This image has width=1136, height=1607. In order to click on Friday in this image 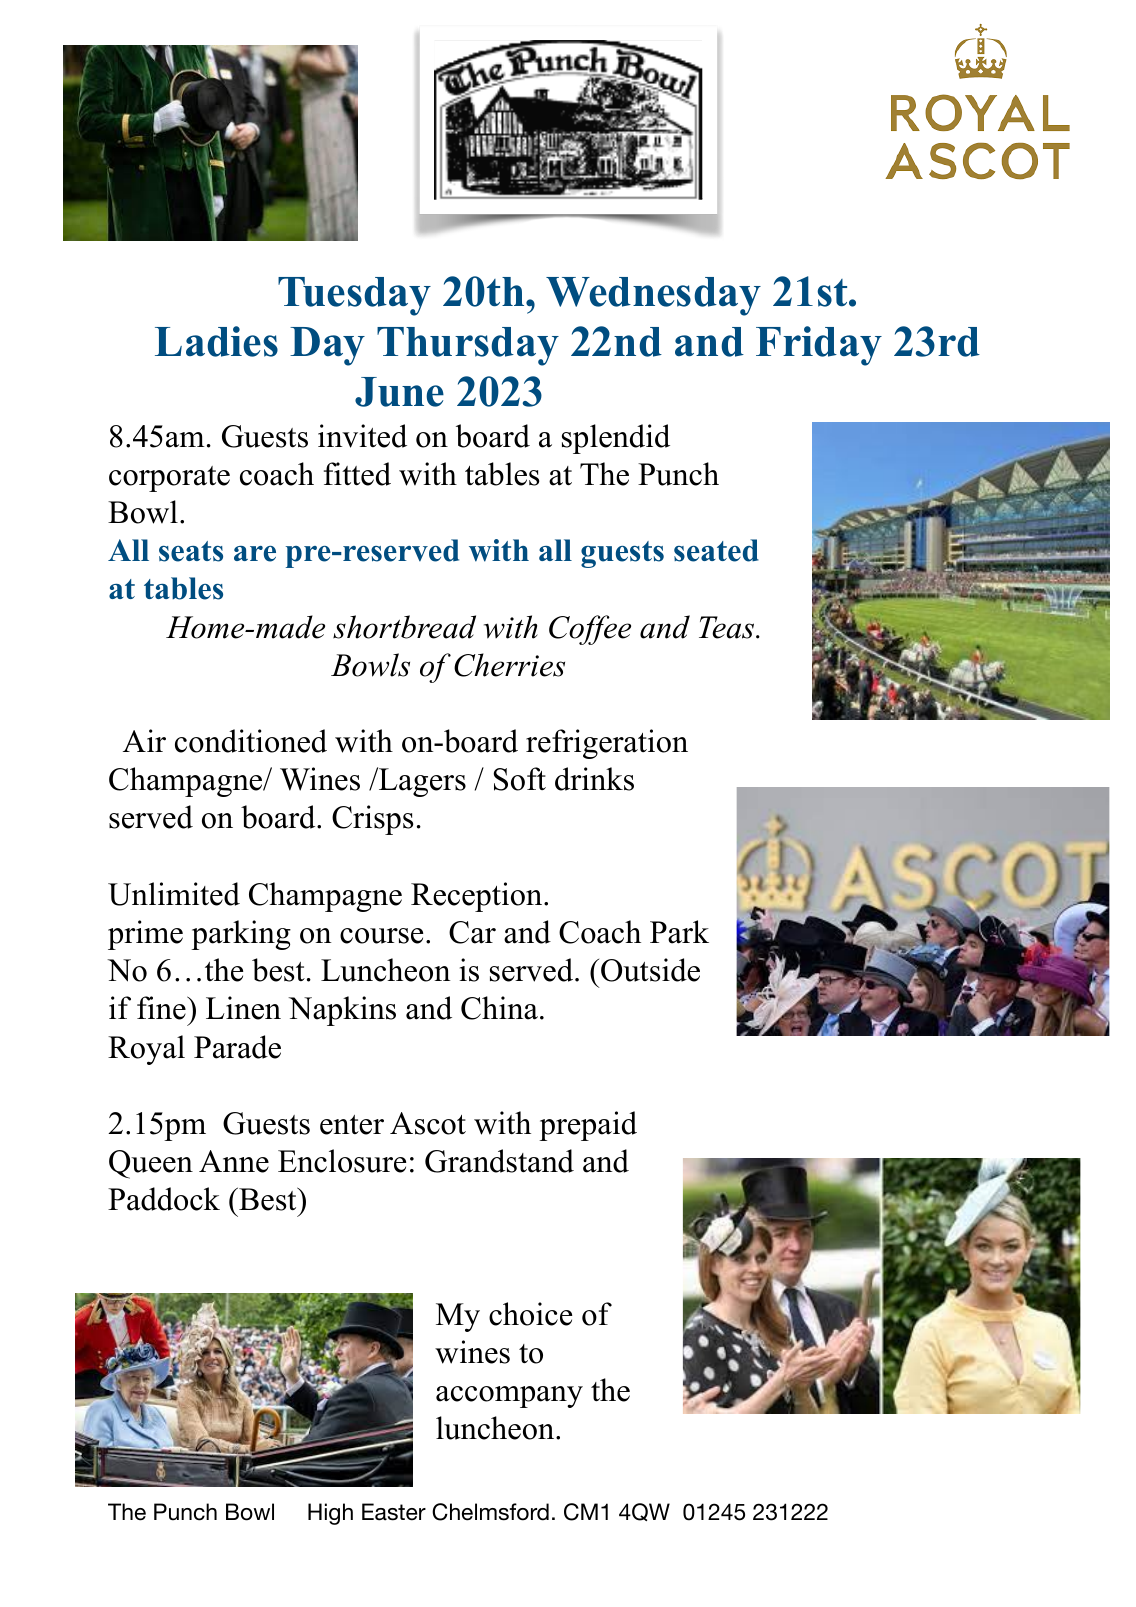, I will do `click(819, 346)`.
